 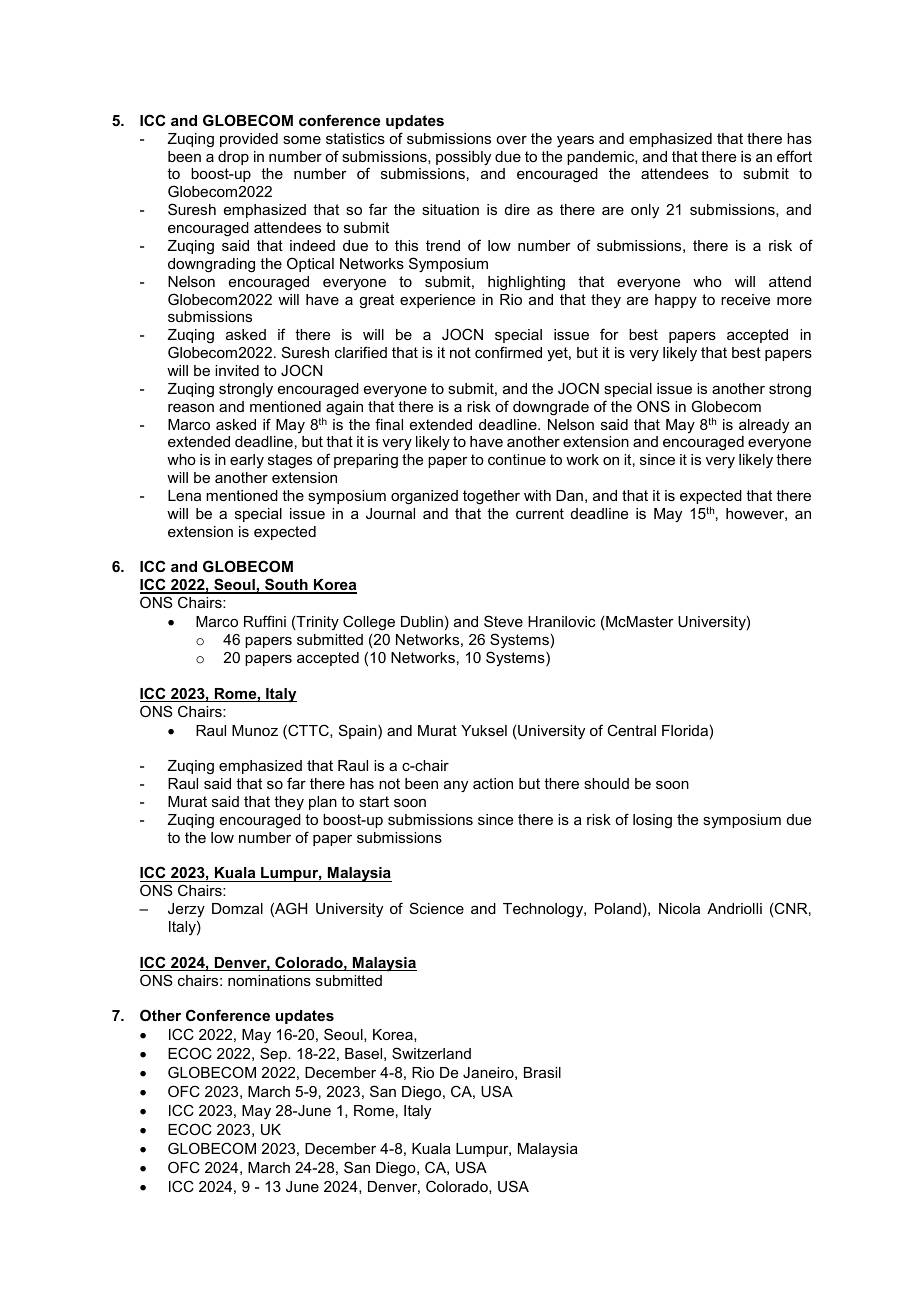 What do you see at coordinates (493, 783) in the document?
I see `action` at bounding box center [493, 783].
